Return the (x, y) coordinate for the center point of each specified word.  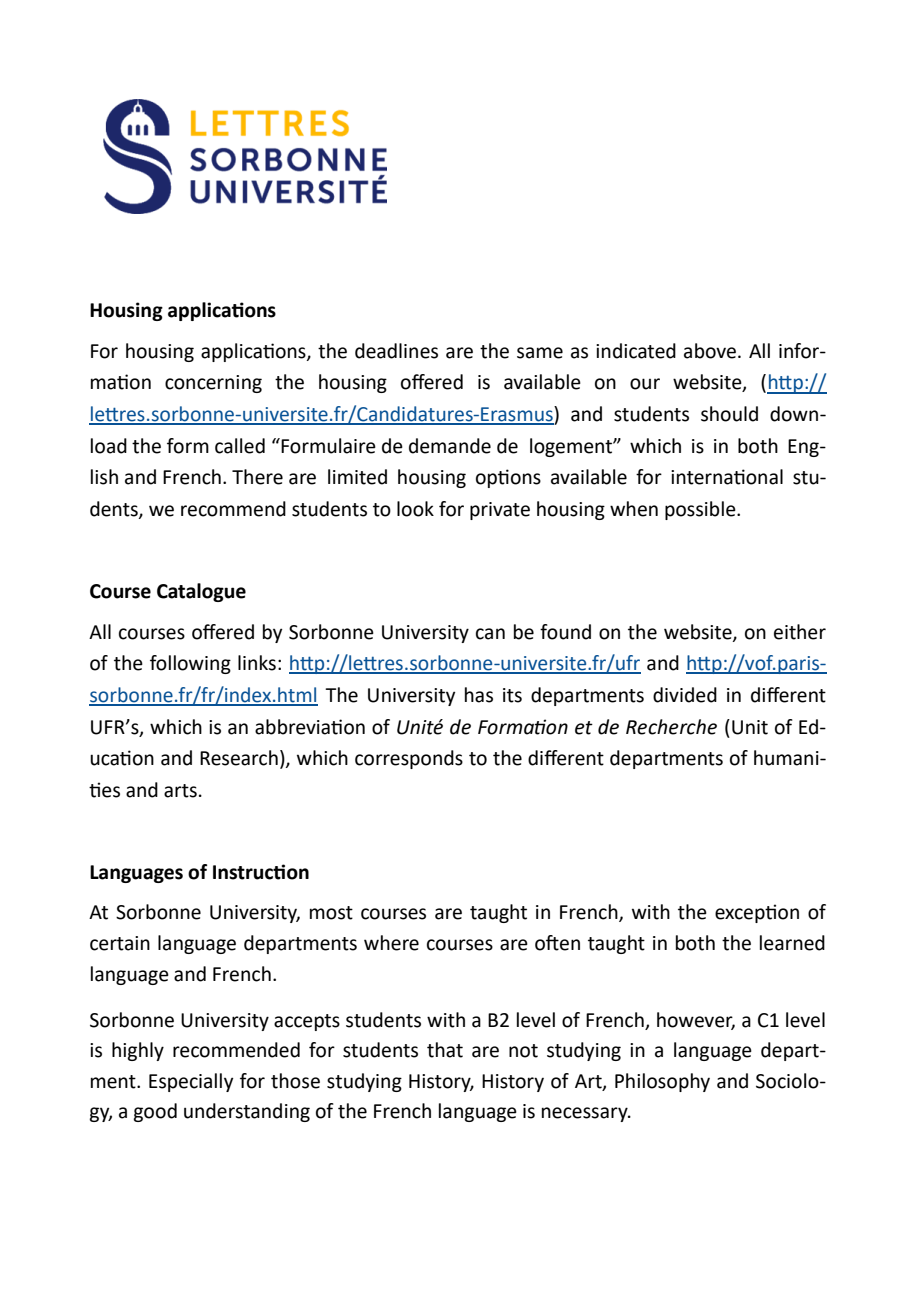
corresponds (409, 759)
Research (239, 758)
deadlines (396, 351)
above (710, 351)
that (445, 1050)
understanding (247, 1112)
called (240, 446)
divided (685, 695)
